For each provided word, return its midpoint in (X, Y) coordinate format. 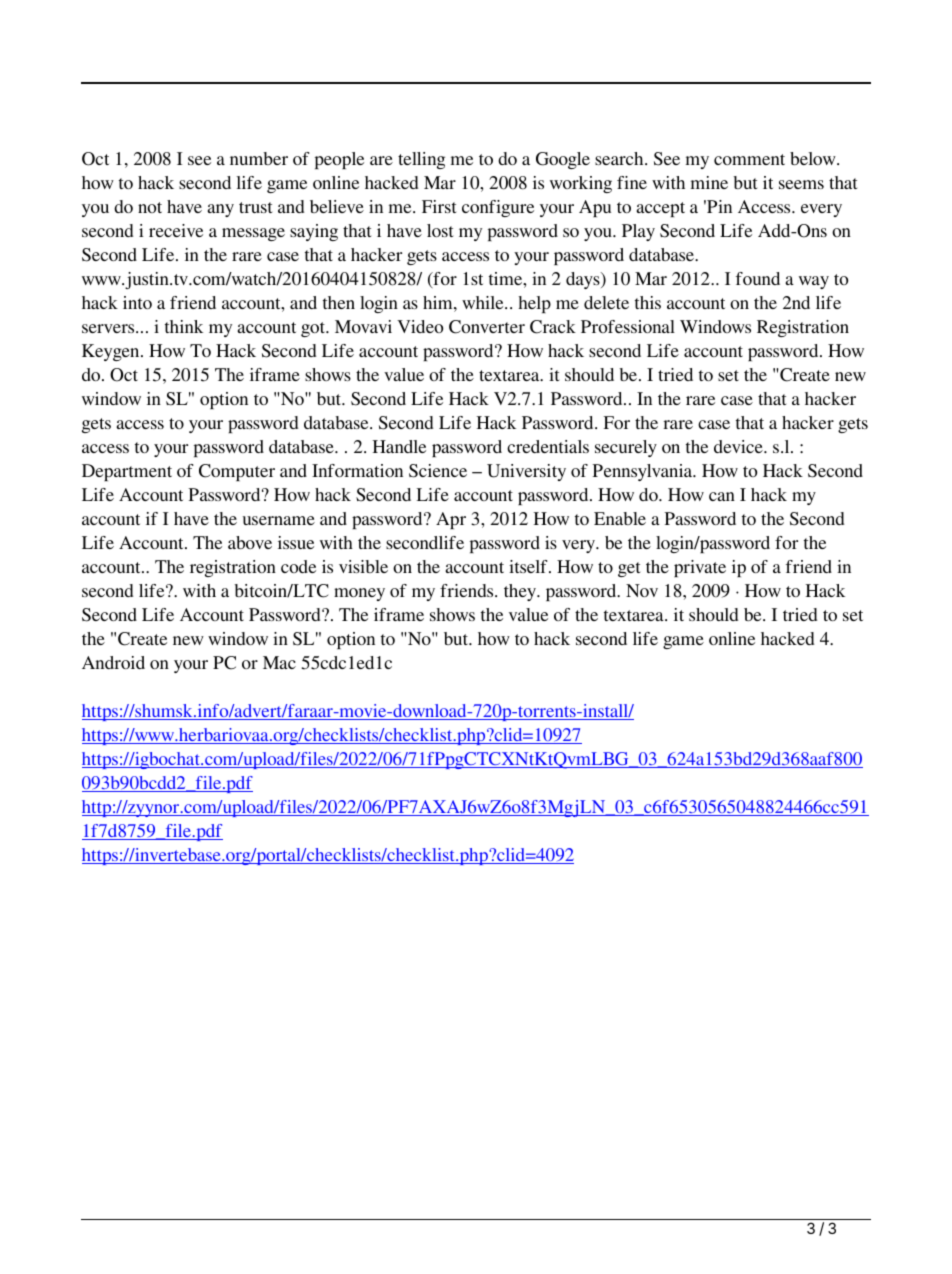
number (259, 158)
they (521, 592)
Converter (487, 327)
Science (438, 471)
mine (709, 182)
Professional (628, 326)
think (184, 326)
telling (421, 160)
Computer (237, 472)
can (722, 496)
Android (113, 662)
